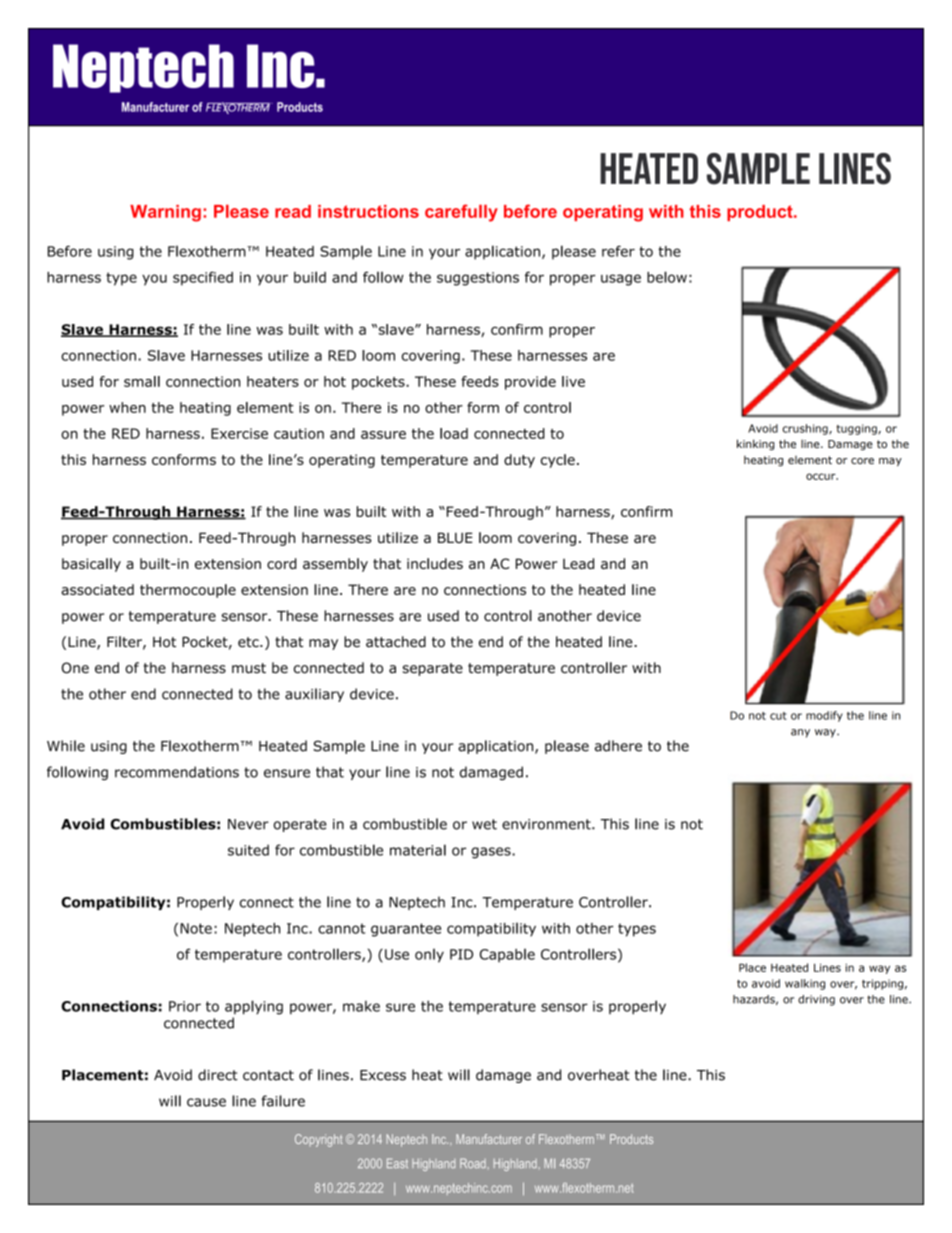  Describe the element at coordinates (75, 668) in the screenshot. I see `One` at that location.
